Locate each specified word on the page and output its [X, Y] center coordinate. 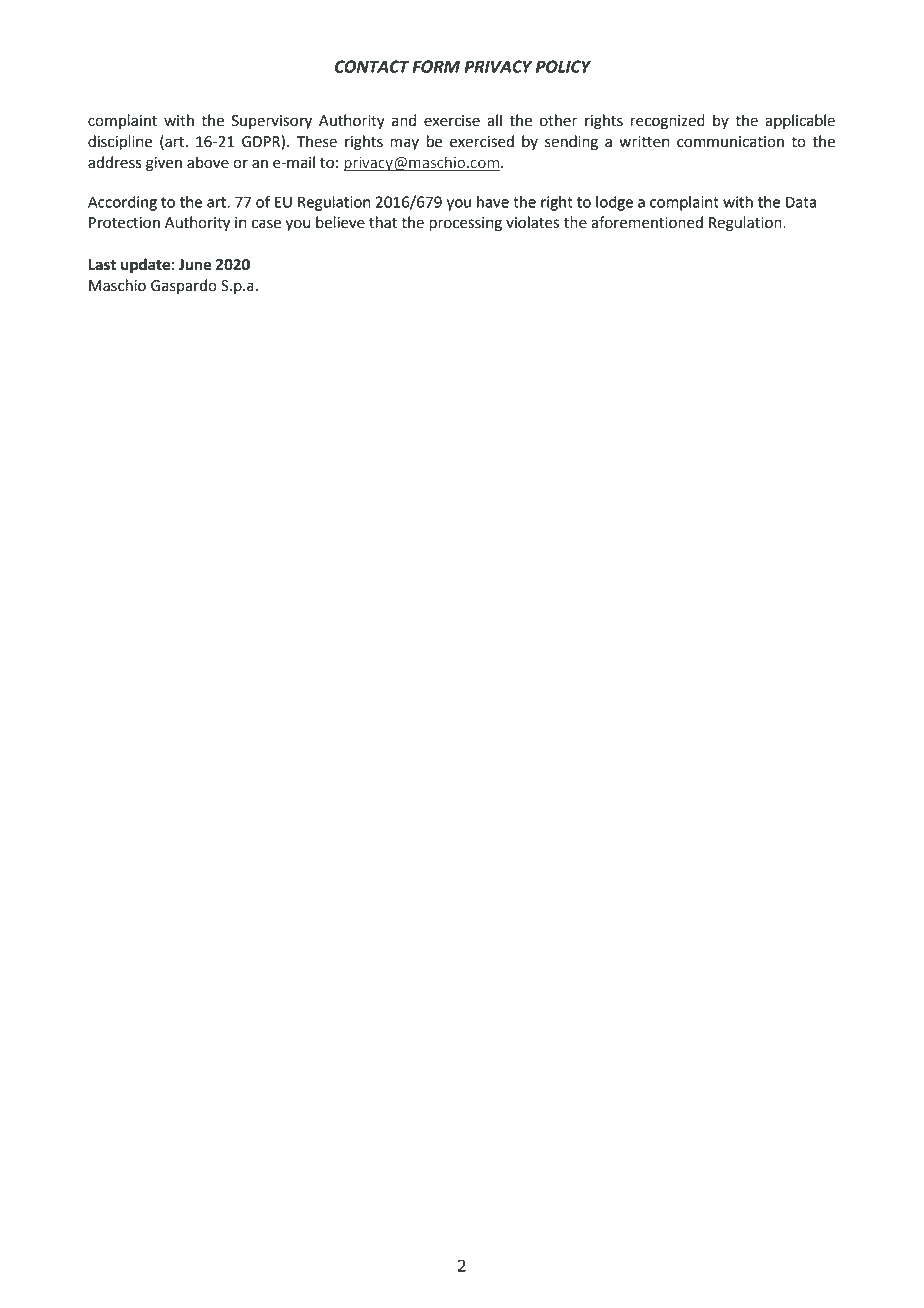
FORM [436, 66]
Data [801, 202]
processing [465, 224]
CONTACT [372, 66]
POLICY [563, 66]
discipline [120, 143]
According [122, 203]
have [493, 202]
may [404, 144]
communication [730, 142]
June [195, 265]
